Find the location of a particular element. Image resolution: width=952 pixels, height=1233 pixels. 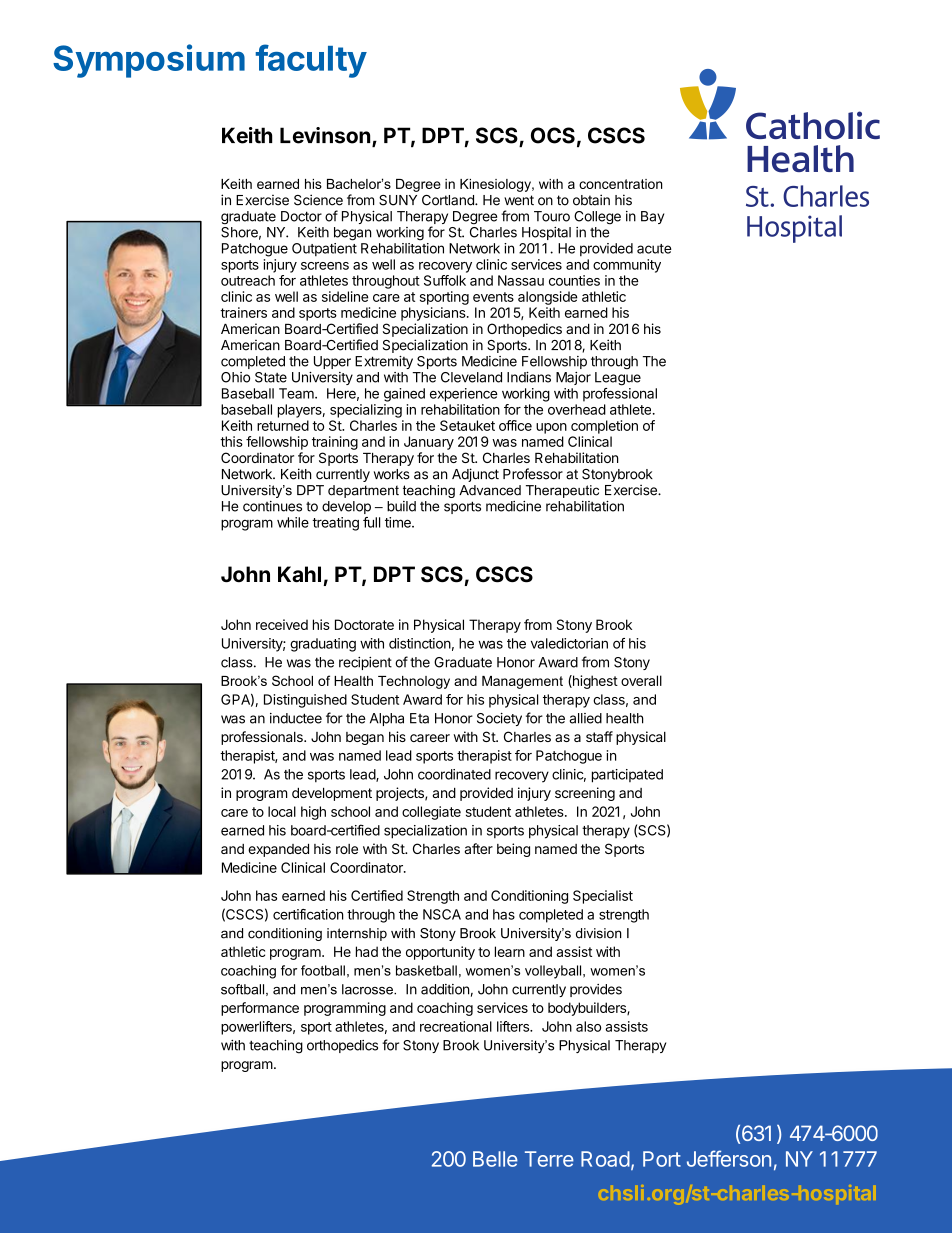

received is located at coordinates (282, 624).
